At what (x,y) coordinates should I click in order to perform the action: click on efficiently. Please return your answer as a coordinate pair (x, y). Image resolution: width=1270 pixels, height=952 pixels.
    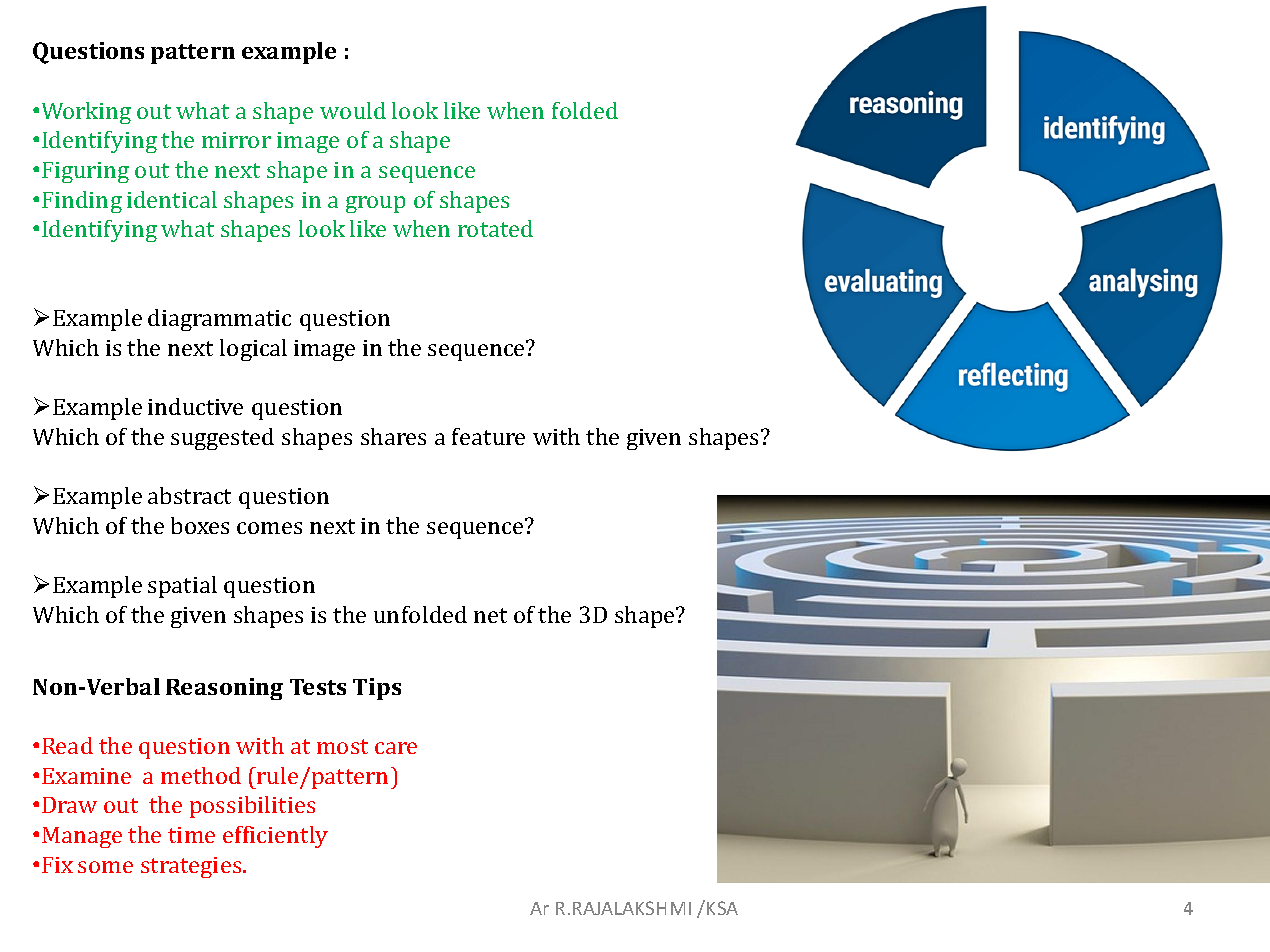
    Looking at the image, I should click on (275, 837).
